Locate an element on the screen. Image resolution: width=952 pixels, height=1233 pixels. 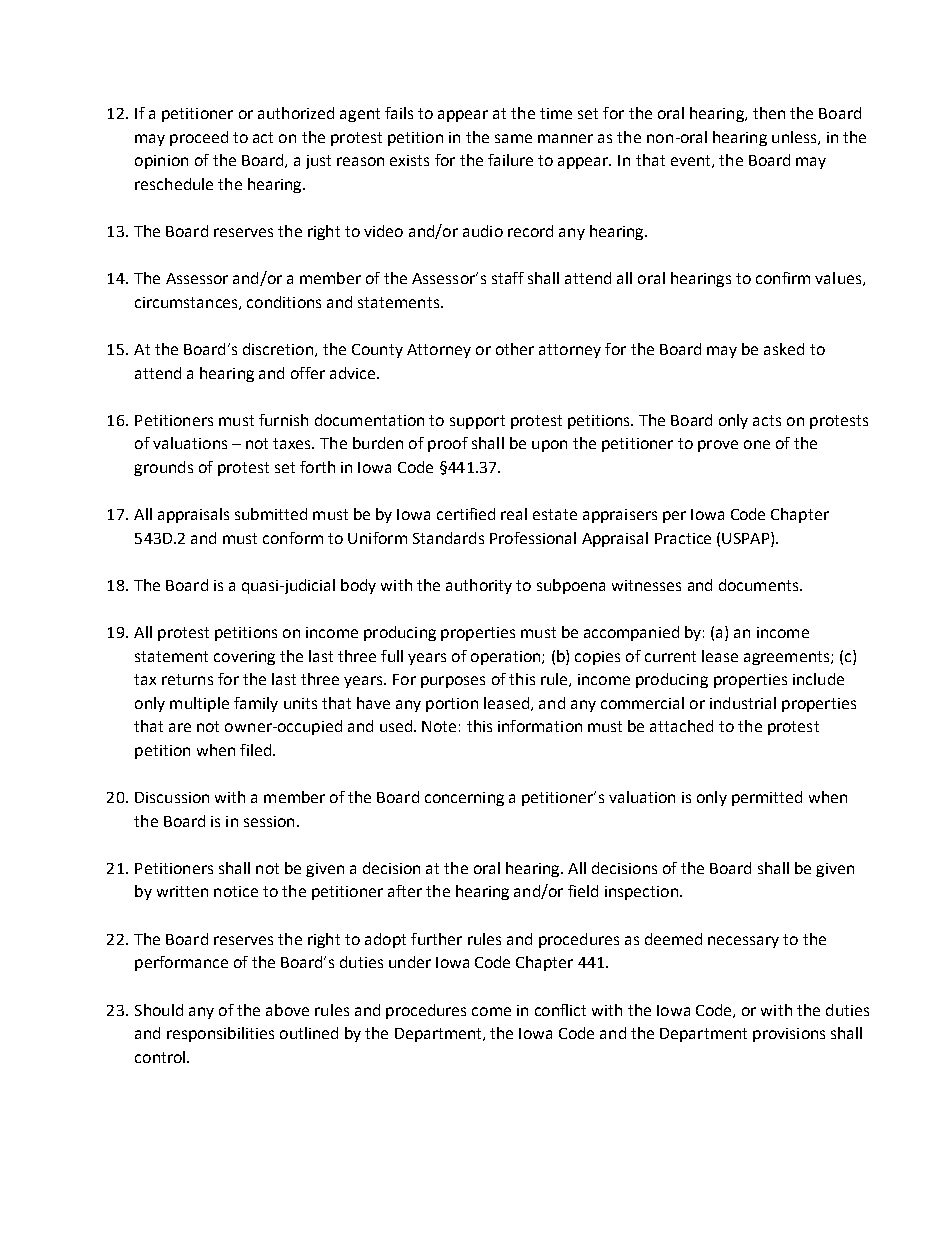
responsibilities is located at coordinates (220, 1034).
